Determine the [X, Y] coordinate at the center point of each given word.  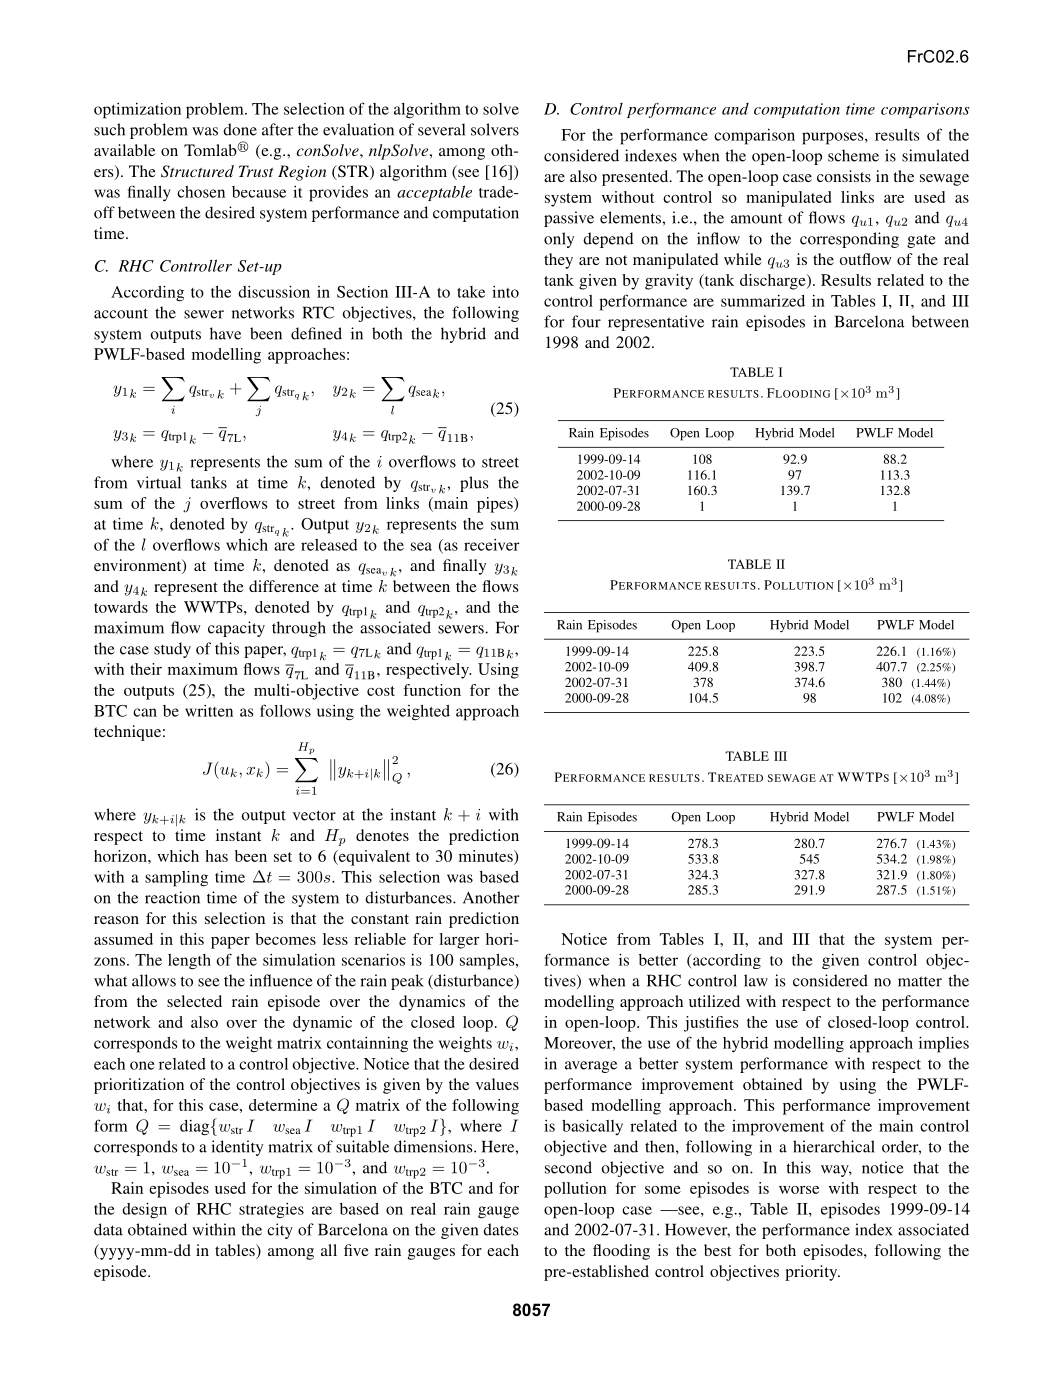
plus [474, 484]
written [209, 711]
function [432, 690]
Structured [197, 171]
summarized [763, 301]
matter [920, 981]
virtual [159, 482]
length [189, 962]
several [441, 129]
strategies [271, 1211]
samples [488, 962]
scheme [853, 155]
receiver [492, 545]
